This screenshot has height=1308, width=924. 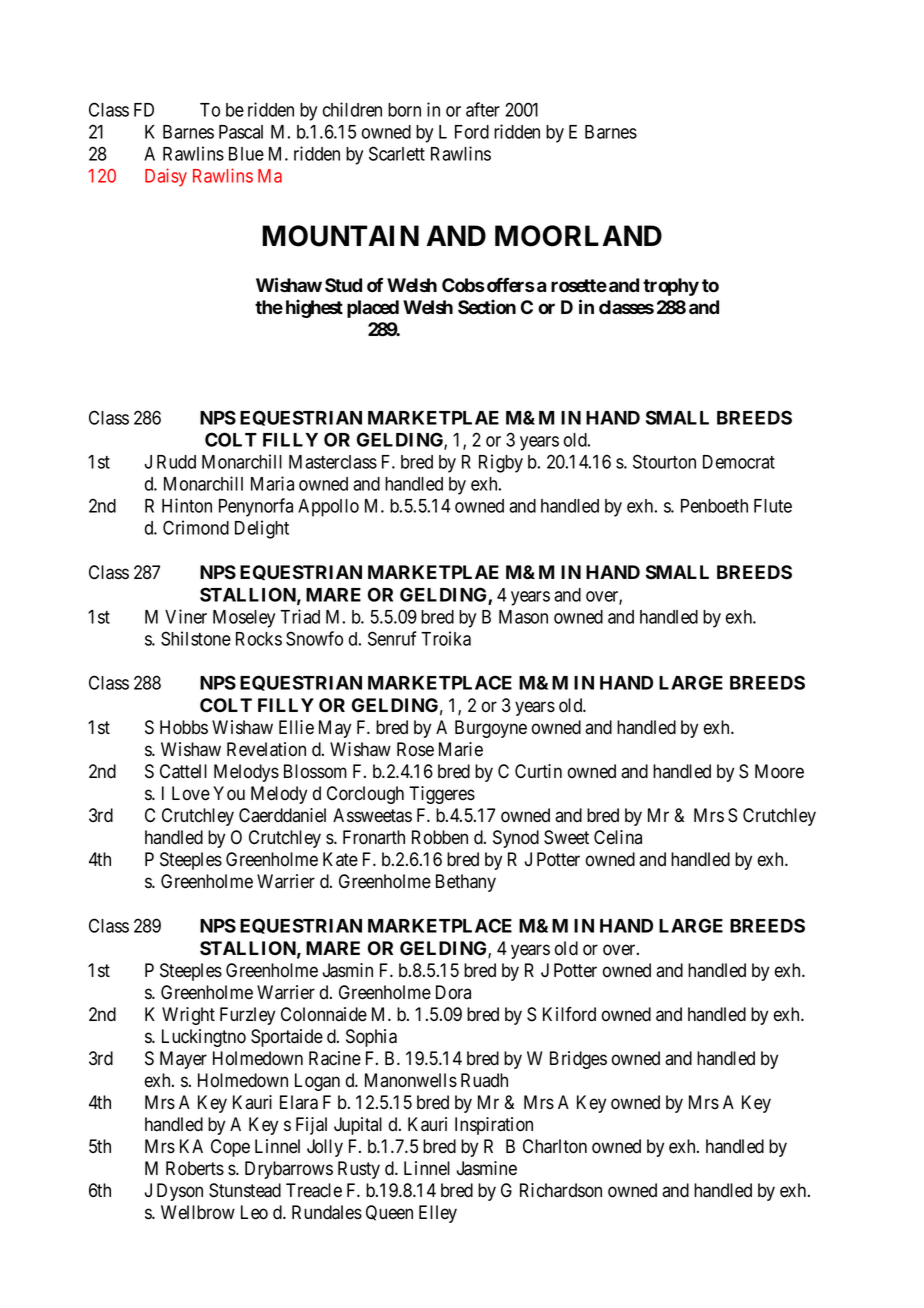 I want to click on Troika, so click(x=446, y=638).
